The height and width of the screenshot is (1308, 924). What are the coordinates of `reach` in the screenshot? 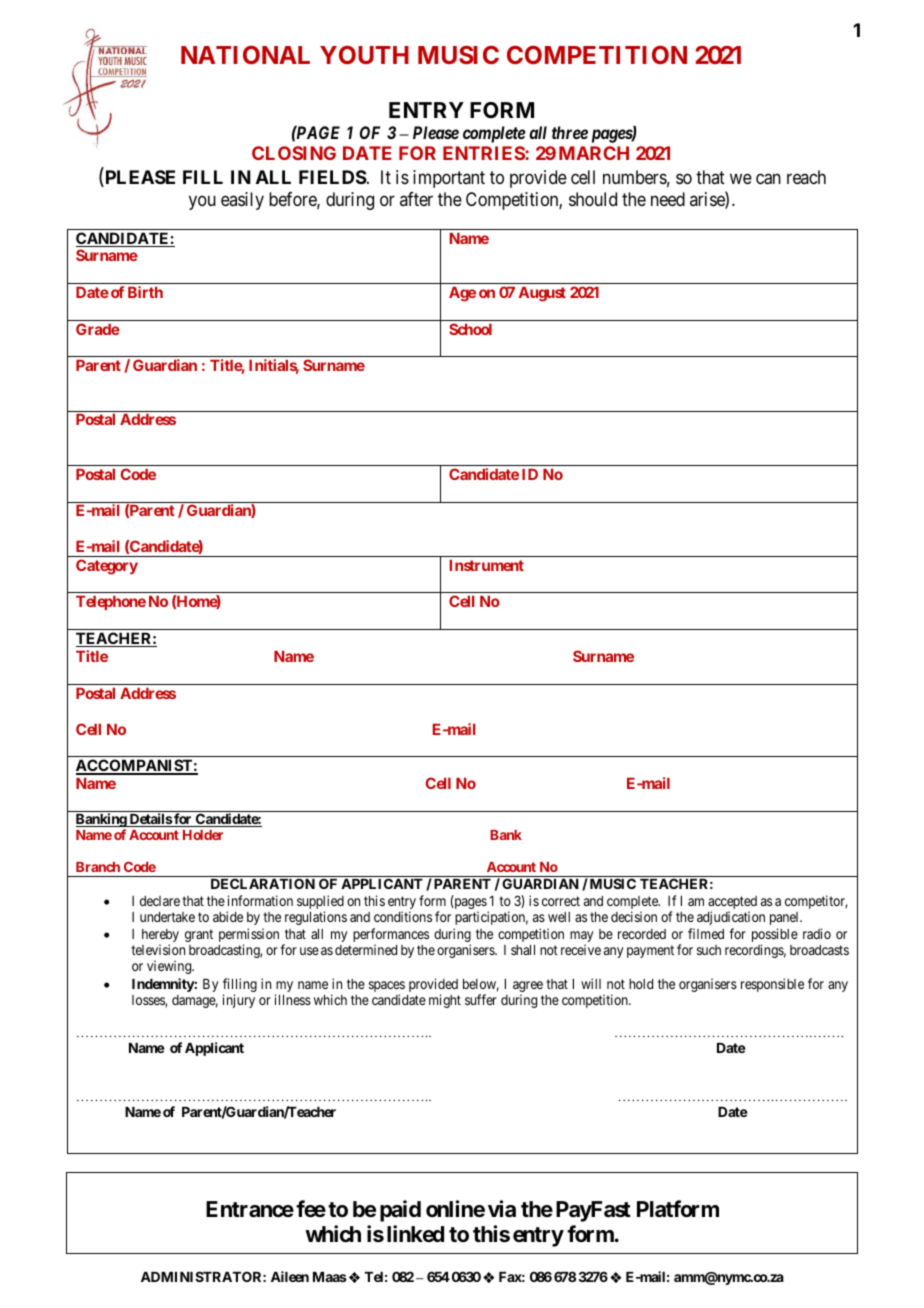 It's located at (806, 177).
